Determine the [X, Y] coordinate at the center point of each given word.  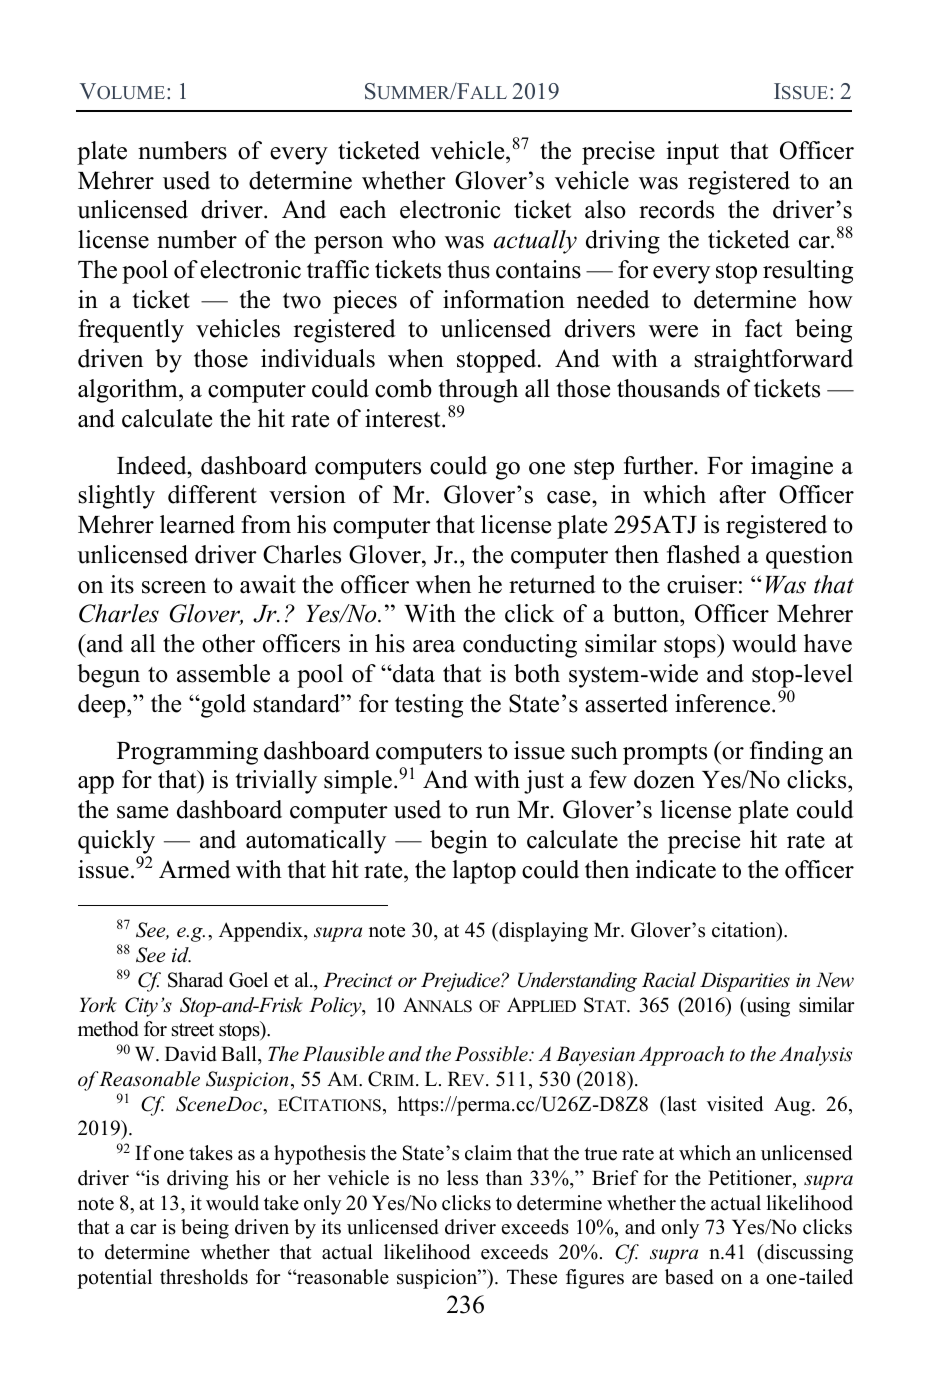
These [532, 1277]
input [692, 153]
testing [429, 706]
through [478, 391]
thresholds [204, 1277]
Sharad [195, 980]
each [363, 209]
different [212, 494]
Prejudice [461, 982]
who [414, 239]
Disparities [745, 982]
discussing [807, 1254]
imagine [792, 468]
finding [786, 753]
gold [222, 706]
